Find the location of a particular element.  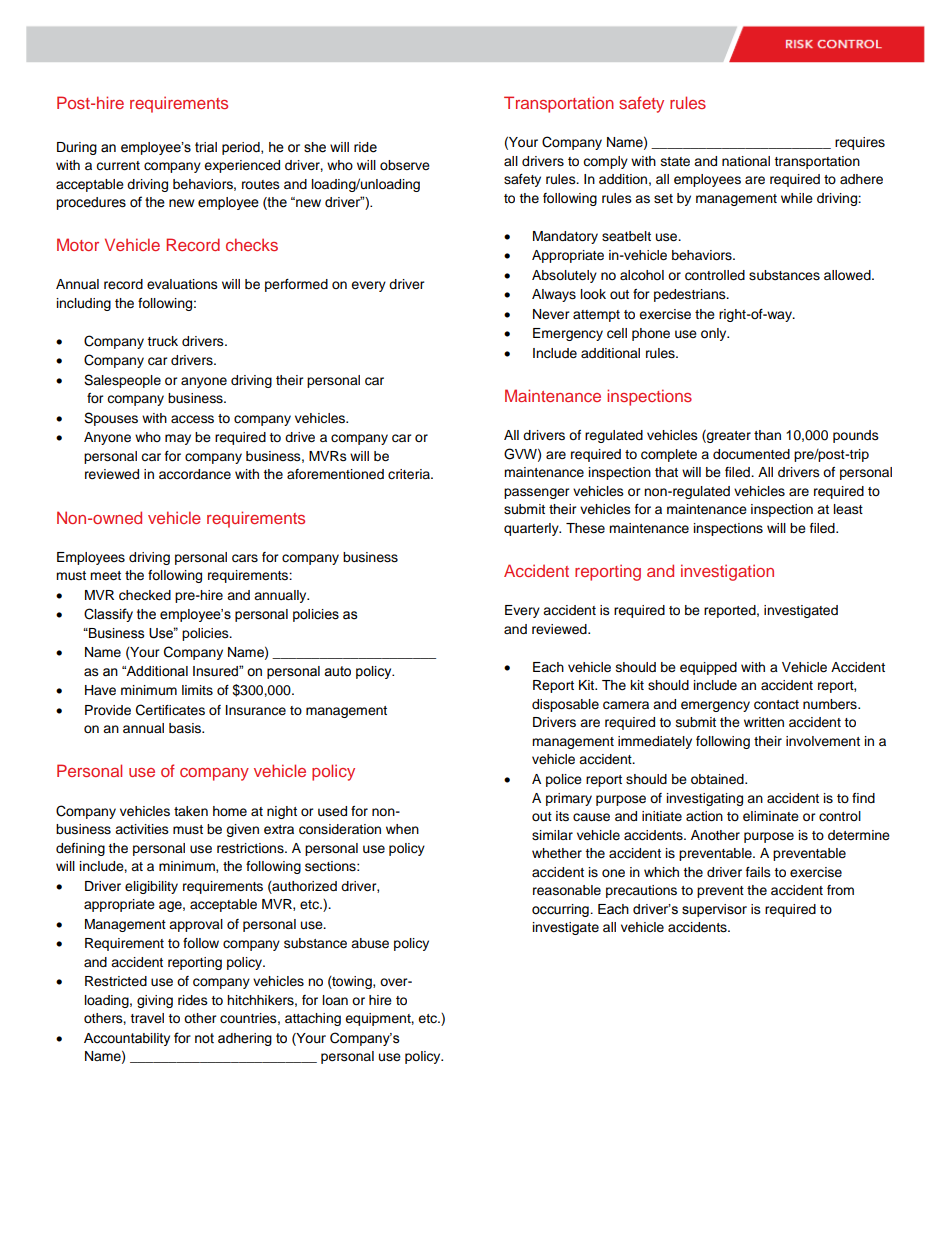

criteria is located at coordinates (410, 474).
